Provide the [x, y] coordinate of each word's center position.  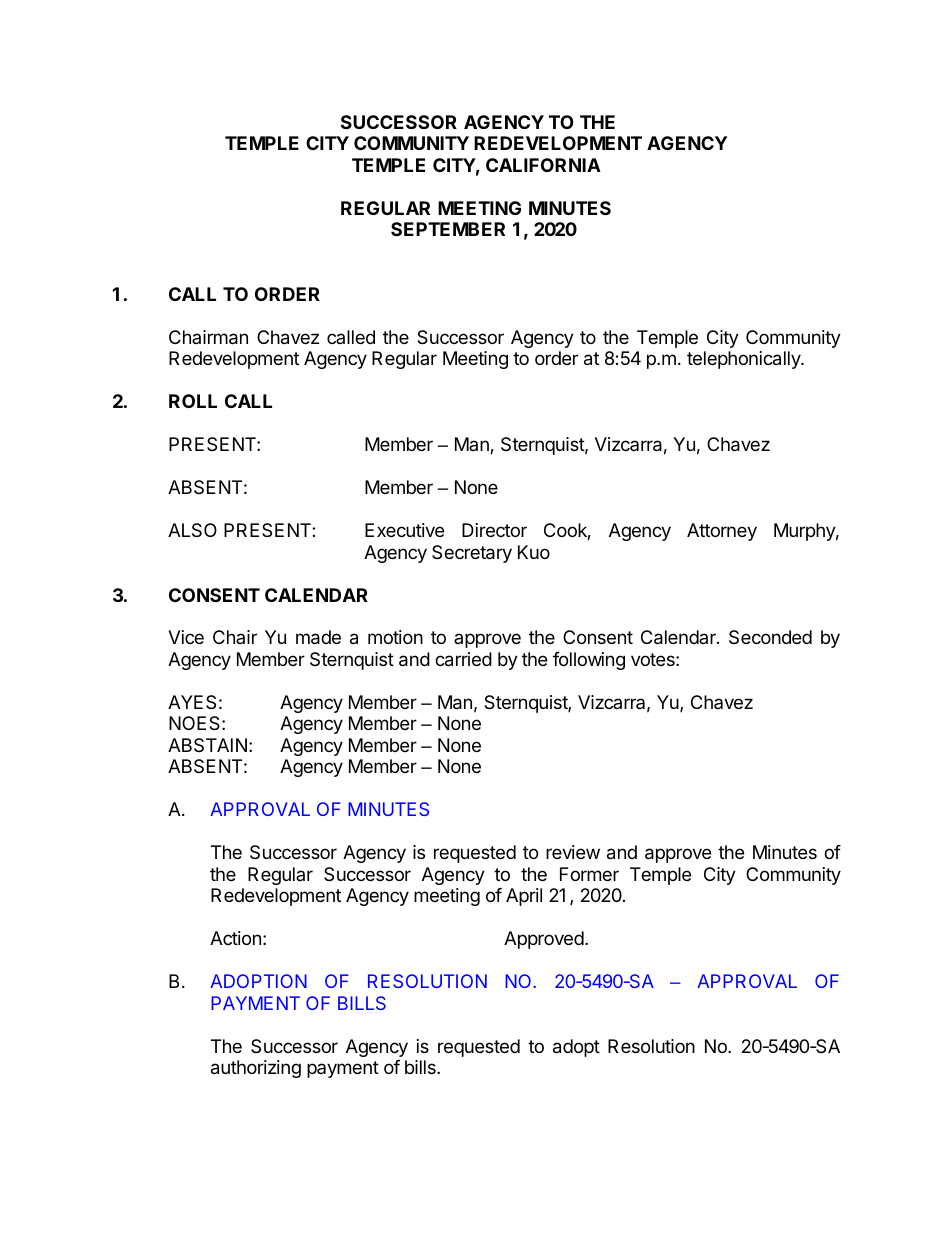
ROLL [193, 401]
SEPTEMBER [448, 229]
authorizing [256, 1069]
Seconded [770, 637]
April [524, 897]
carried [463, 659]
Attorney [722, 532]
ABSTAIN [207, 745]
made [318, 637]
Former [589, 874]
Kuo [534, 552]
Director [494, 530]
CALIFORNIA [543, 165]
